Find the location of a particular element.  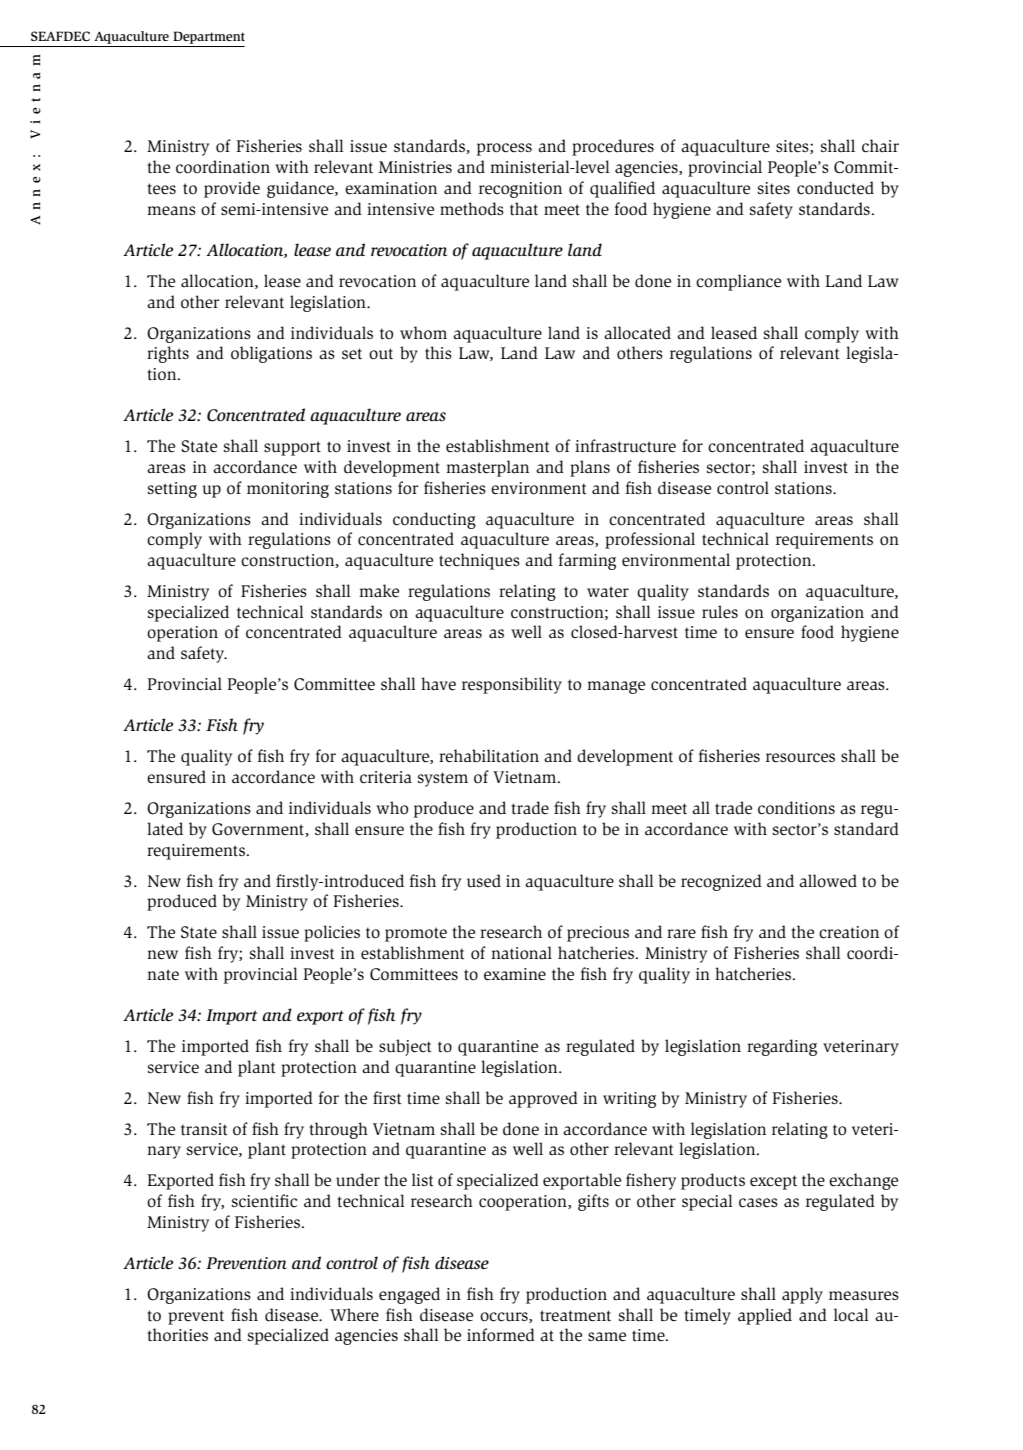

this is located at coordinates (438, 352).
